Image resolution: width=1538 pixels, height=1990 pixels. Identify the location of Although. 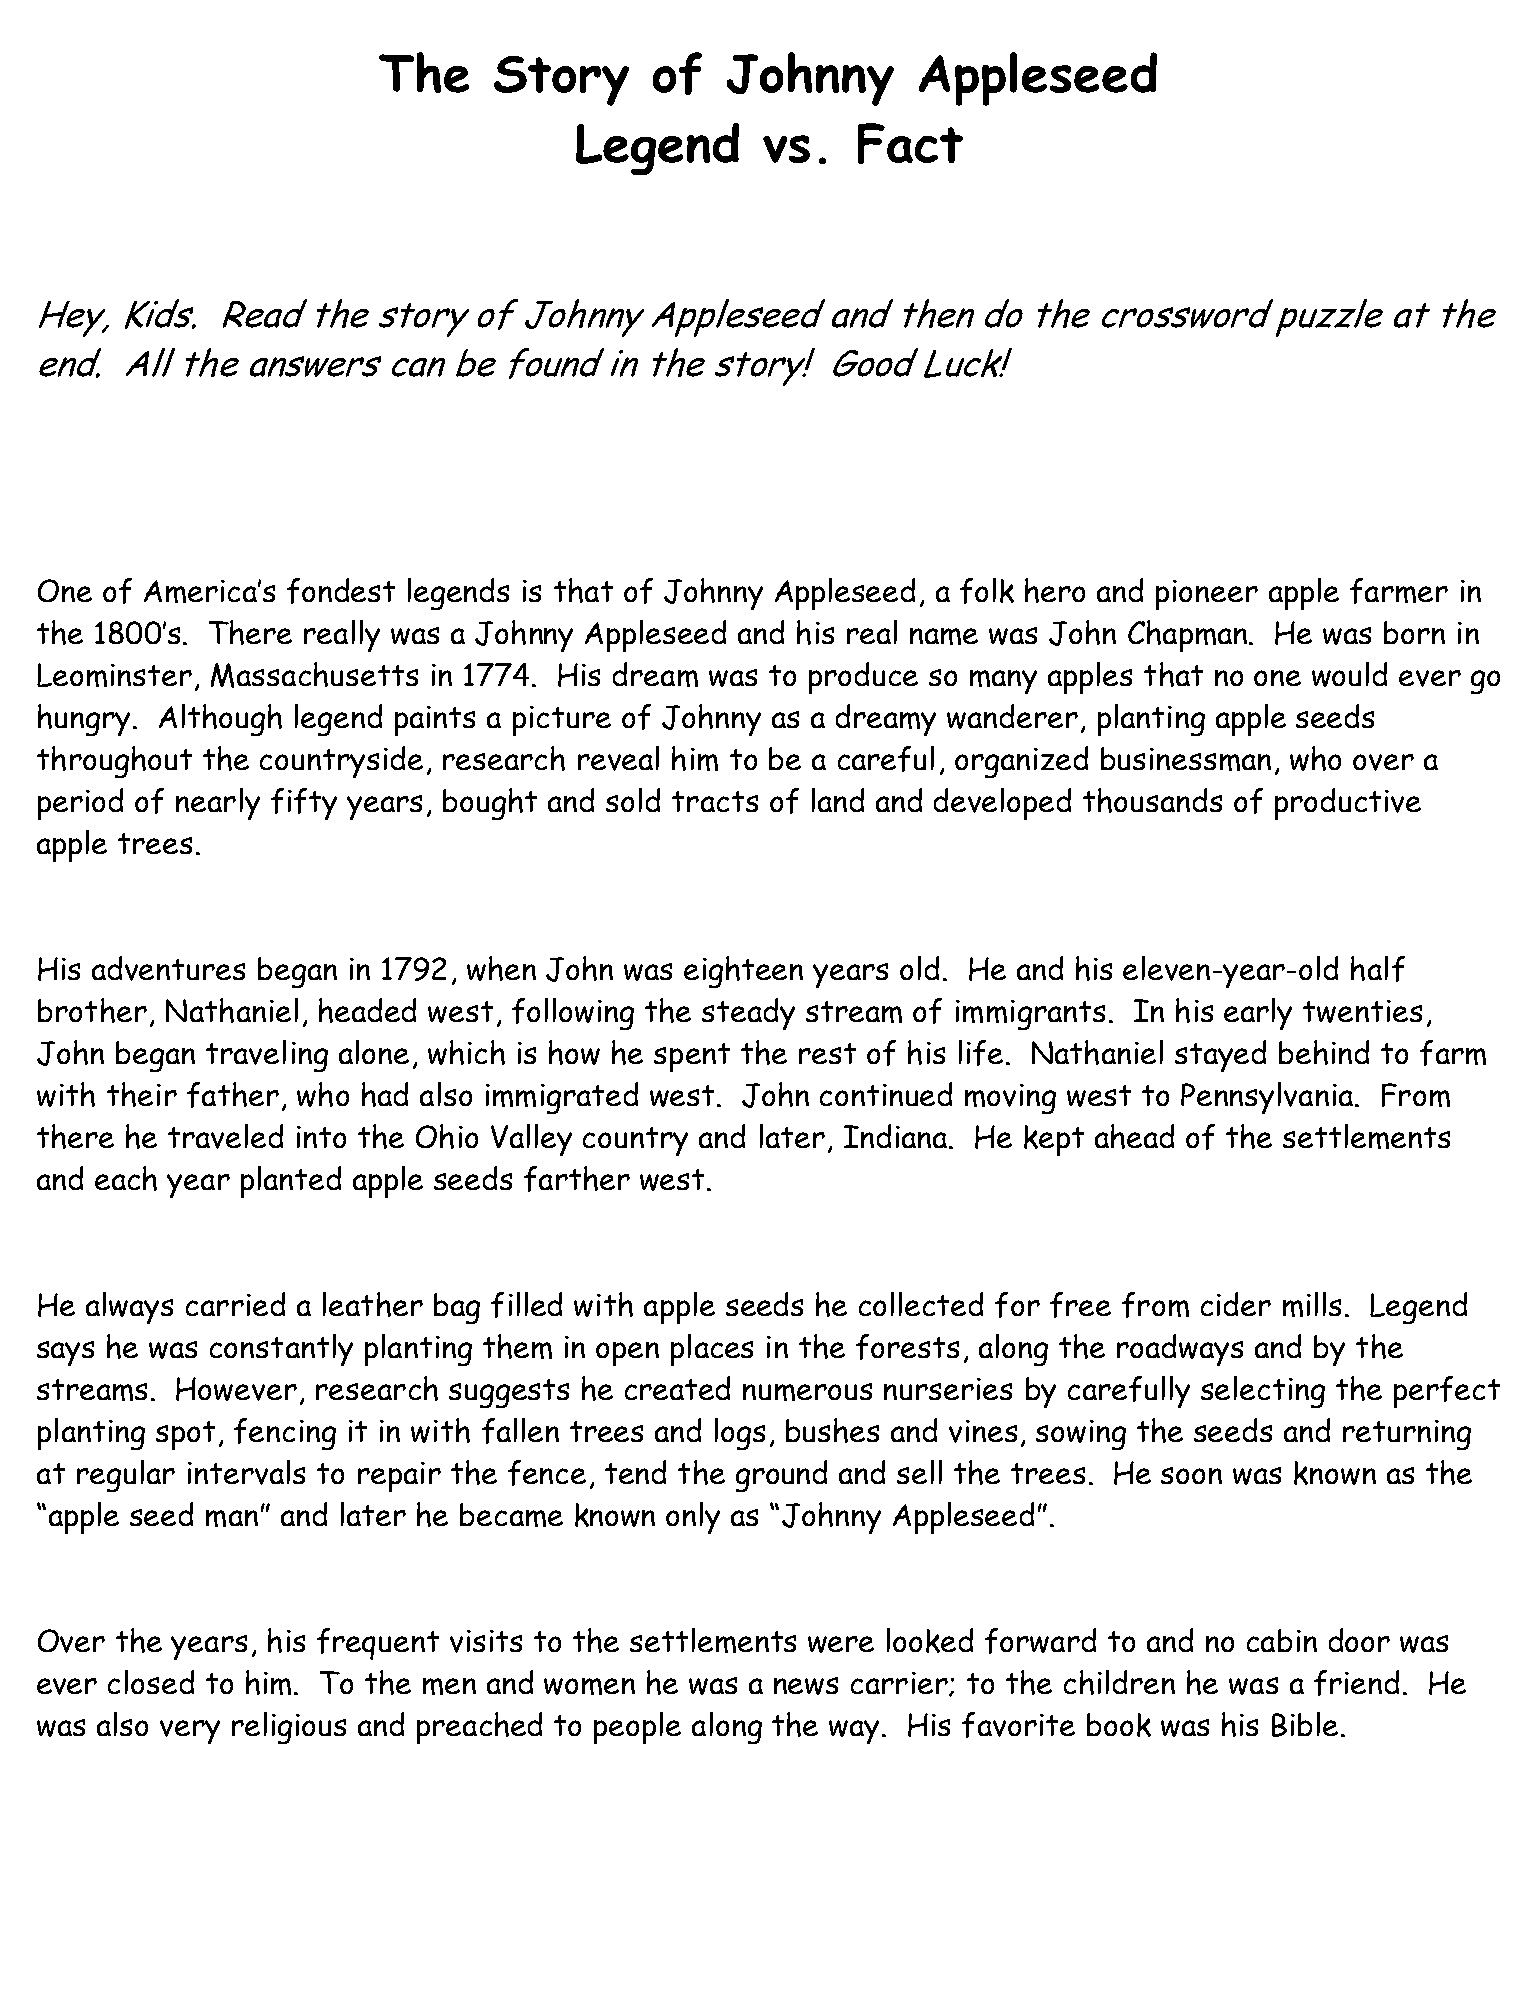
(220, 720).
